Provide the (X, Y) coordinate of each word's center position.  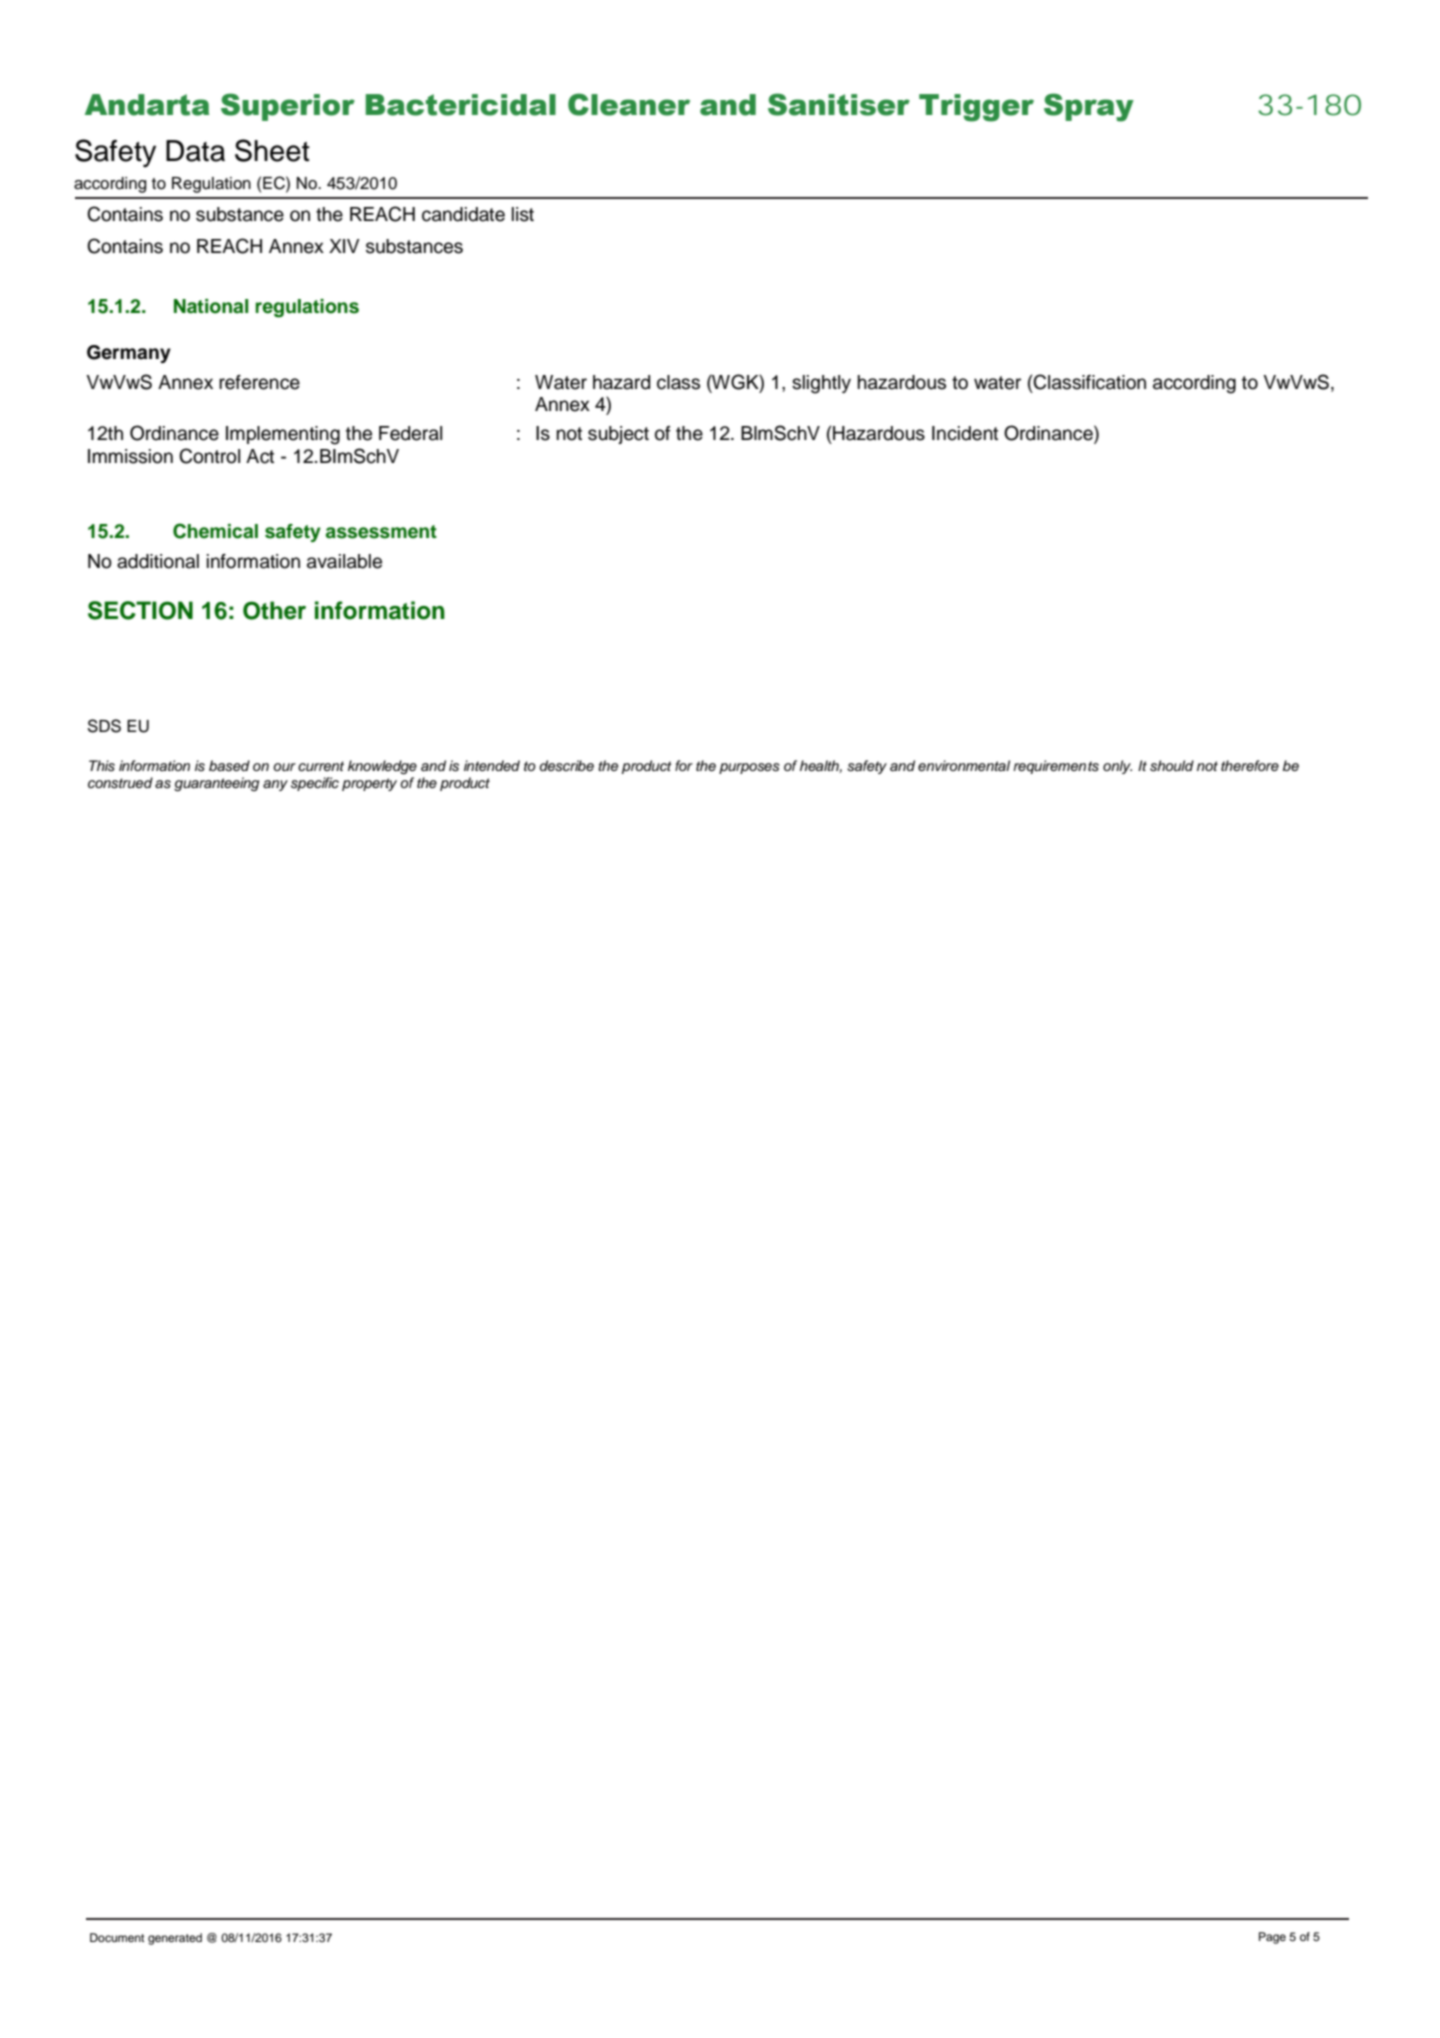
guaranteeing (216, 784)
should (1172, 766)
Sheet (272, 150)
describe (566, 766)
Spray (1089, 107)
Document (117, 1937)
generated (175, 1939)
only (1117, 767)
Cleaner (629, 104)
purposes (749, 768)
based (229, 766)
